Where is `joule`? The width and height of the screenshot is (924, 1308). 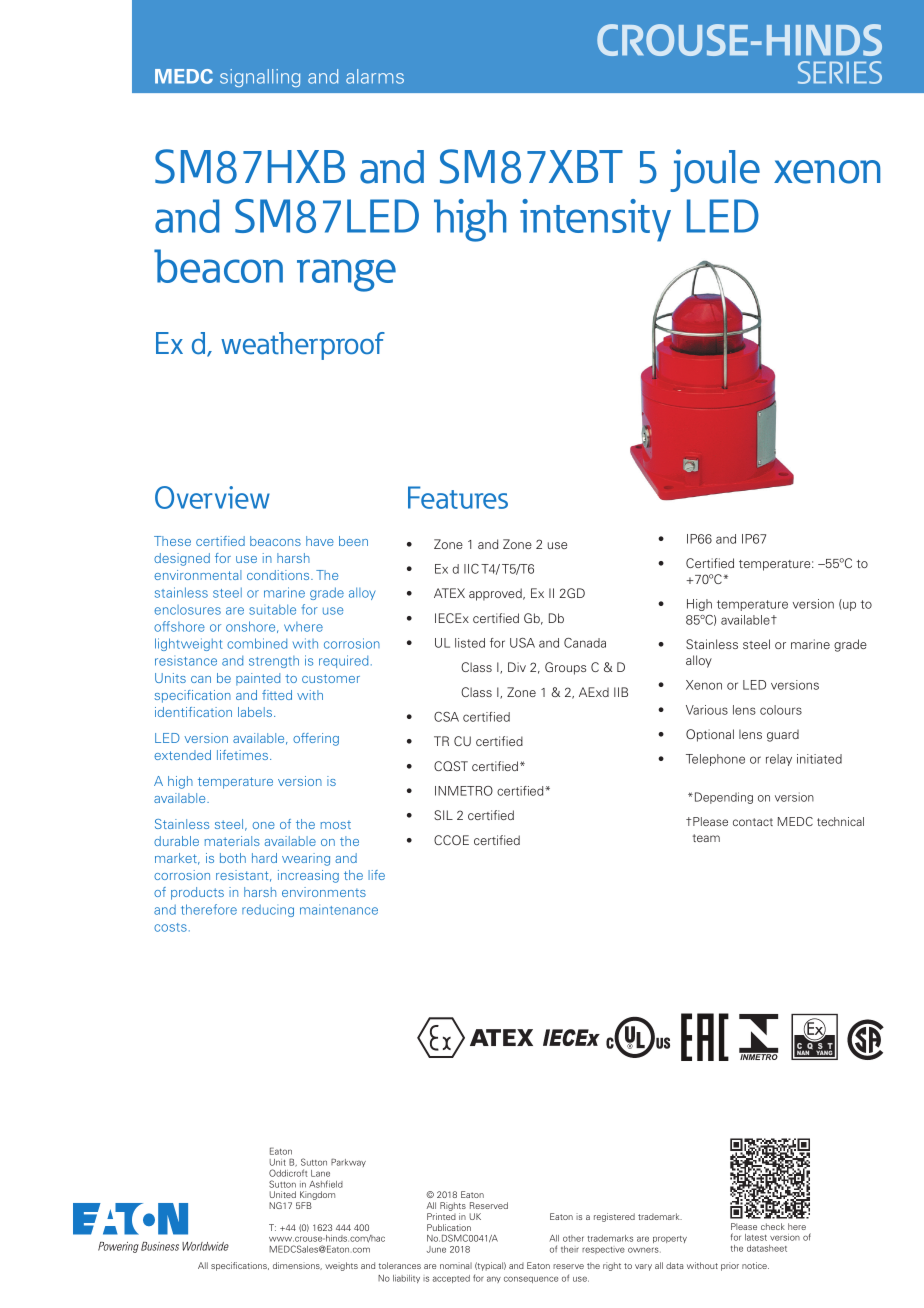 joule is located at coordinates (715, 170).
